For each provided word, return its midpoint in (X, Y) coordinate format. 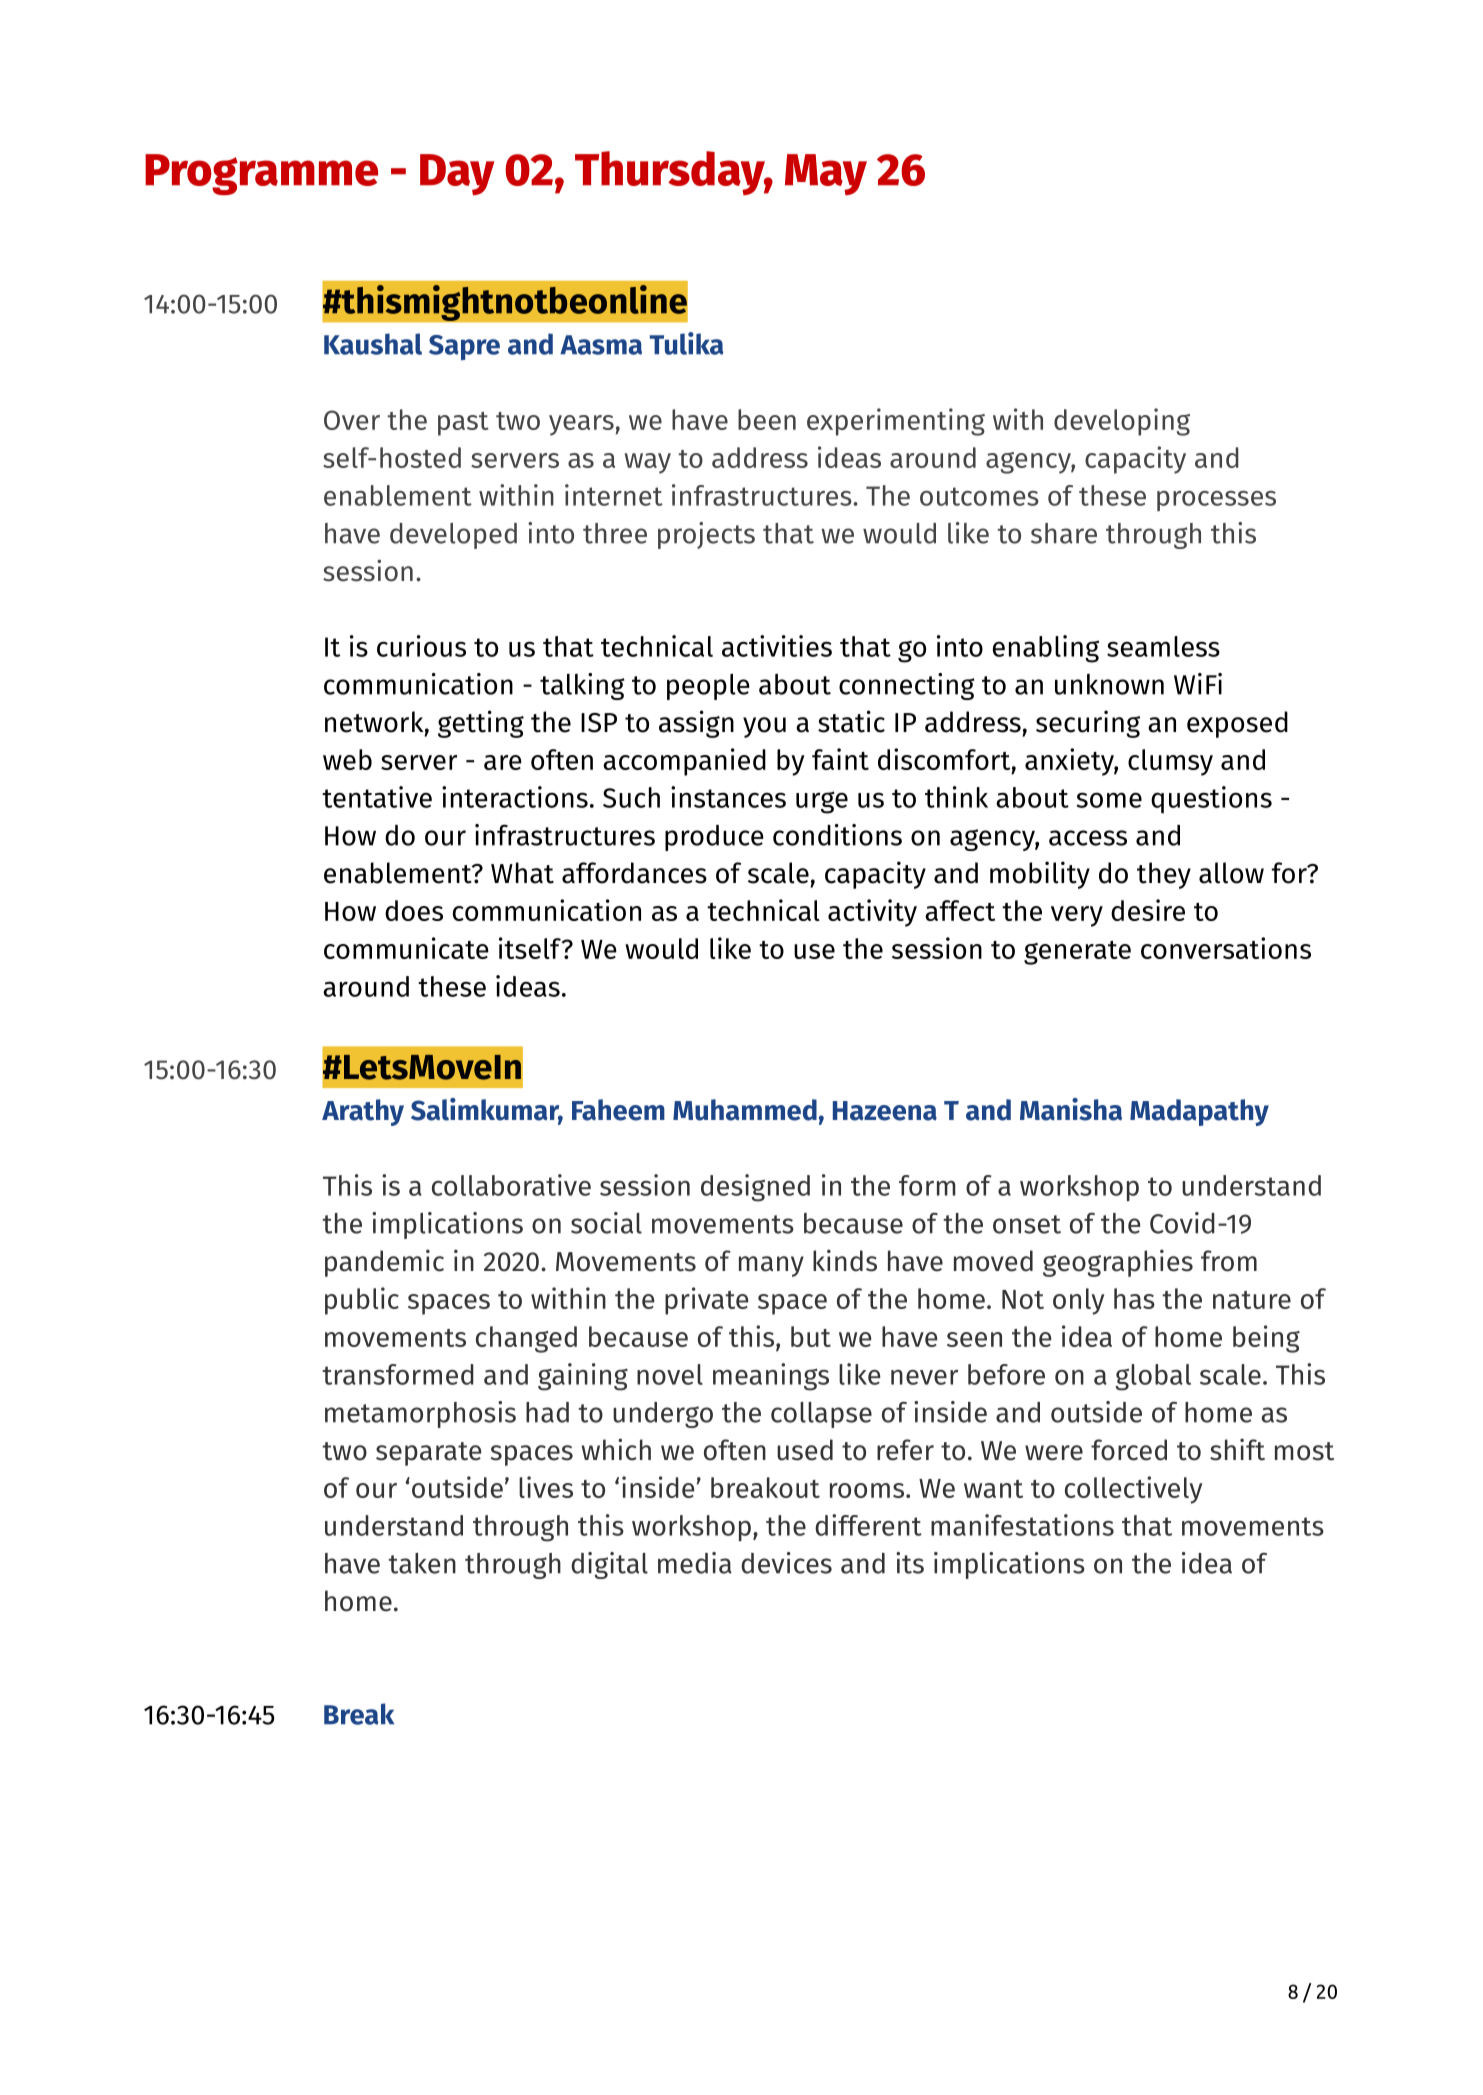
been (767, 419)
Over (352, 420)
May (826, 174)
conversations (1226, 948)
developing (1122, 422)
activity (872, 913)
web (347, 759)
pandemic (384, 1263)
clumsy (1170, 762)
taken (422, 1563)
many (771, 1266)
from (1229, 1261)
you (764, 727)
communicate (406, 948)
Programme (261, 175)
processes (1216, 501)
